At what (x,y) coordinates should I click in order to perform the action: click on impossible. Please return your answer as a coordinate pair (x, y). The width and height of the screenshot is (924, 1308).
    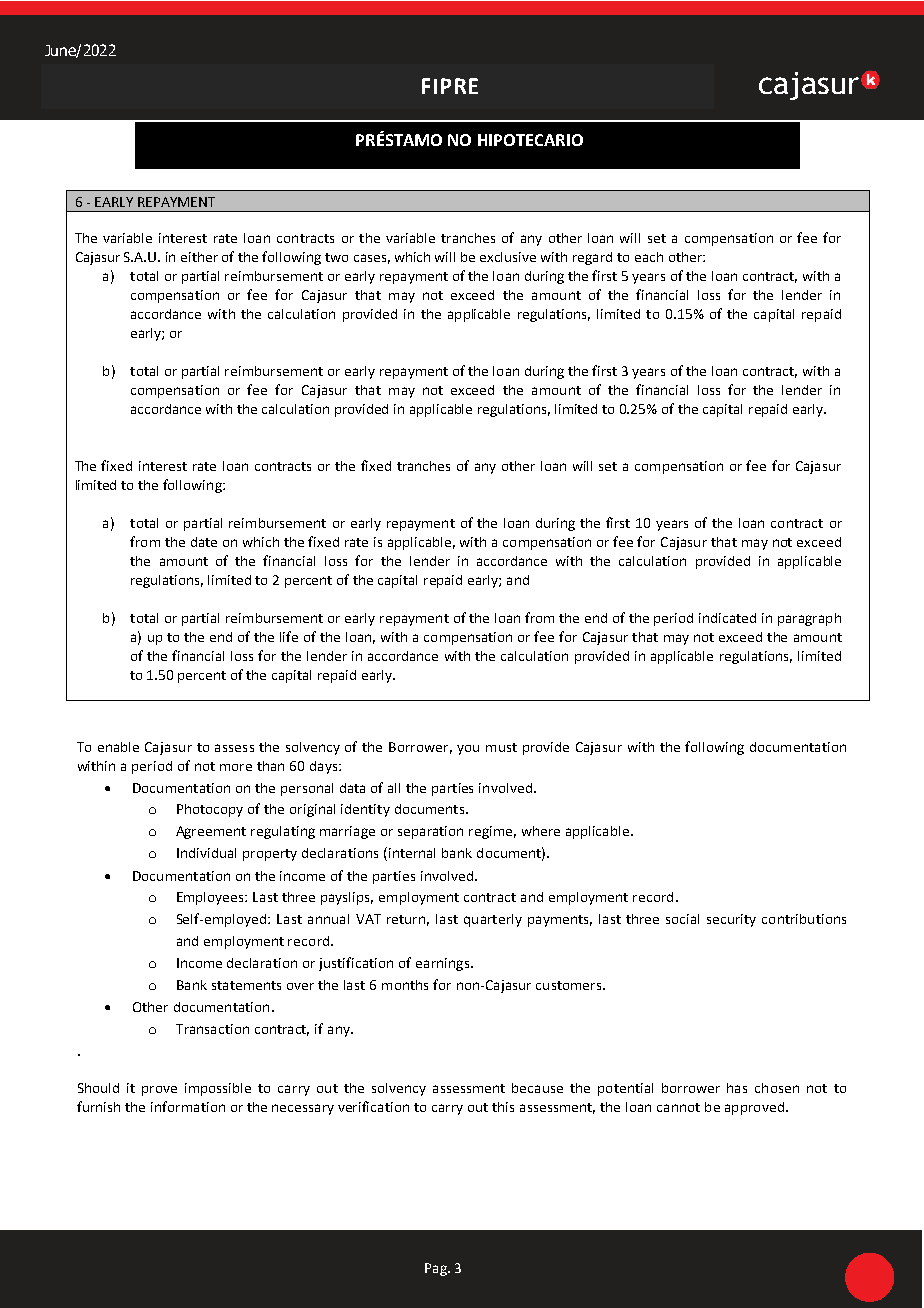
    Looking at the image, I should click on (218, 1089).
